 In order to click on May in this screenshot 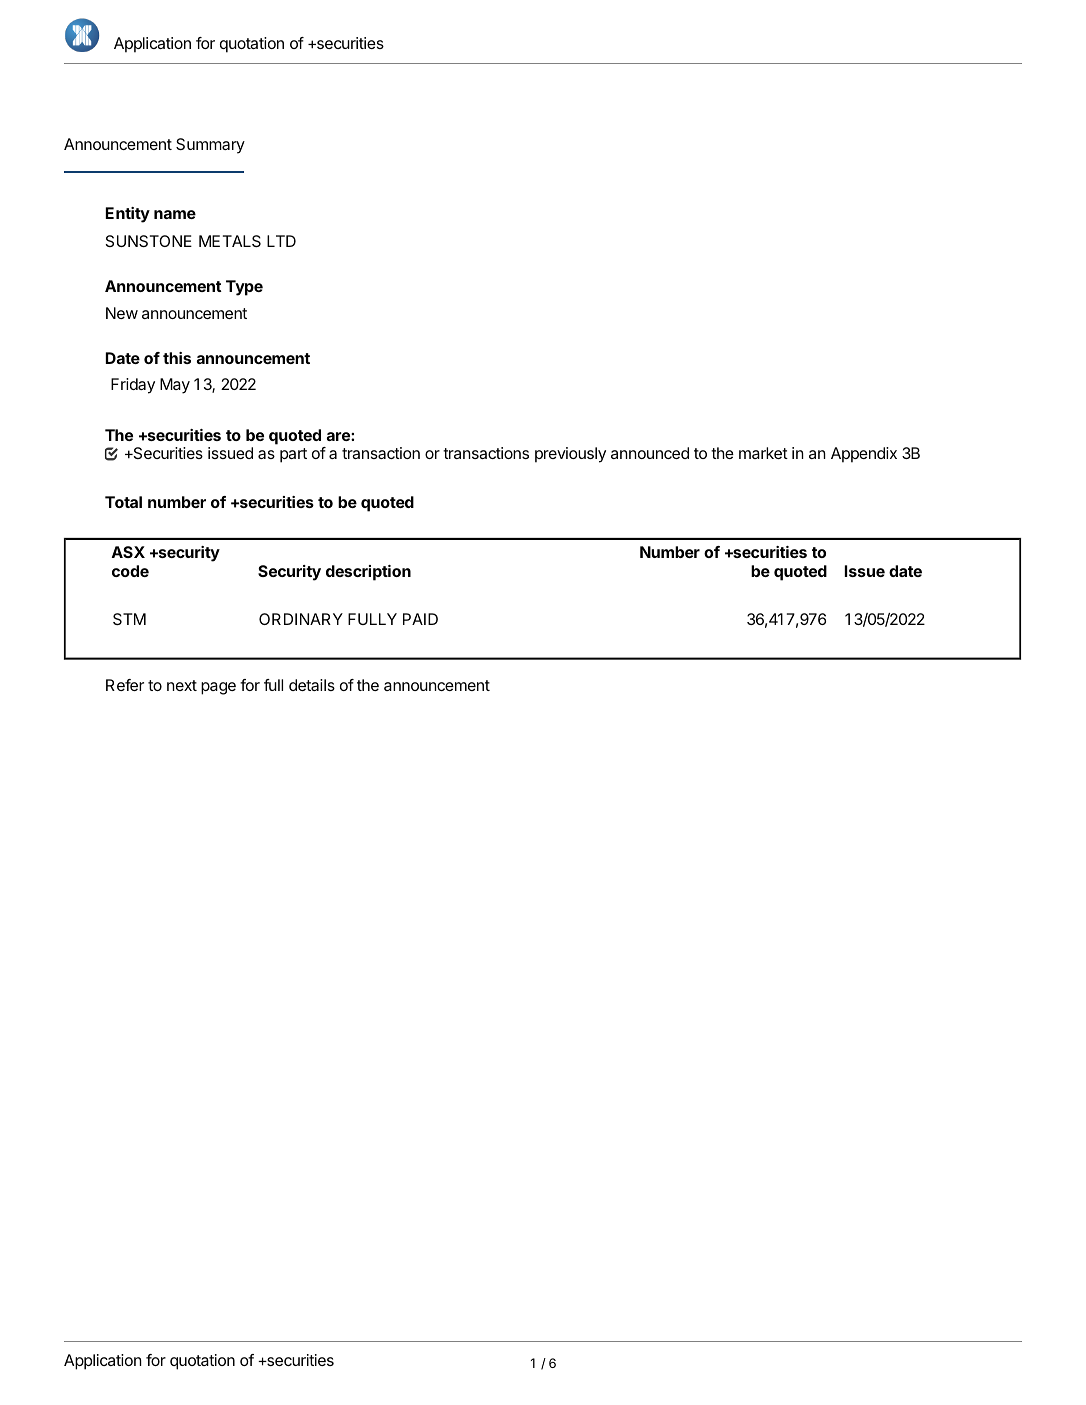, I will do `click(175, 386)`.
